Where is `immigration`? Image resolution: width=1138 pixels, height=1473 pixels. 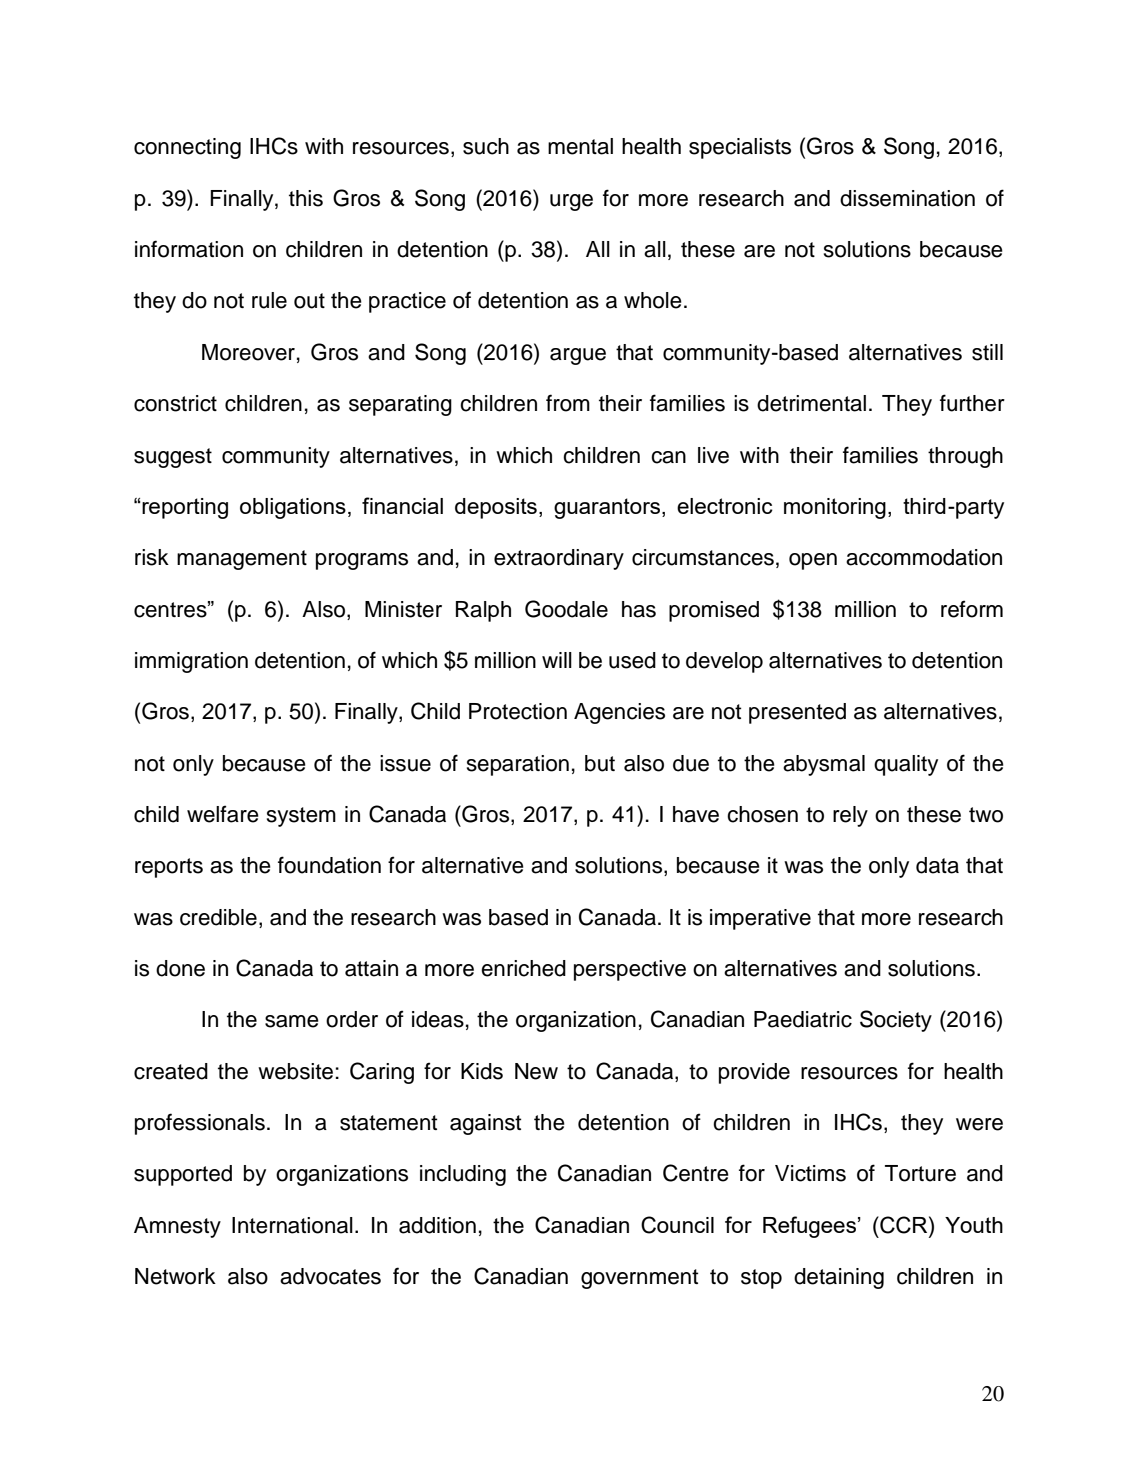 immigration is located at coordinates (191, 662).
